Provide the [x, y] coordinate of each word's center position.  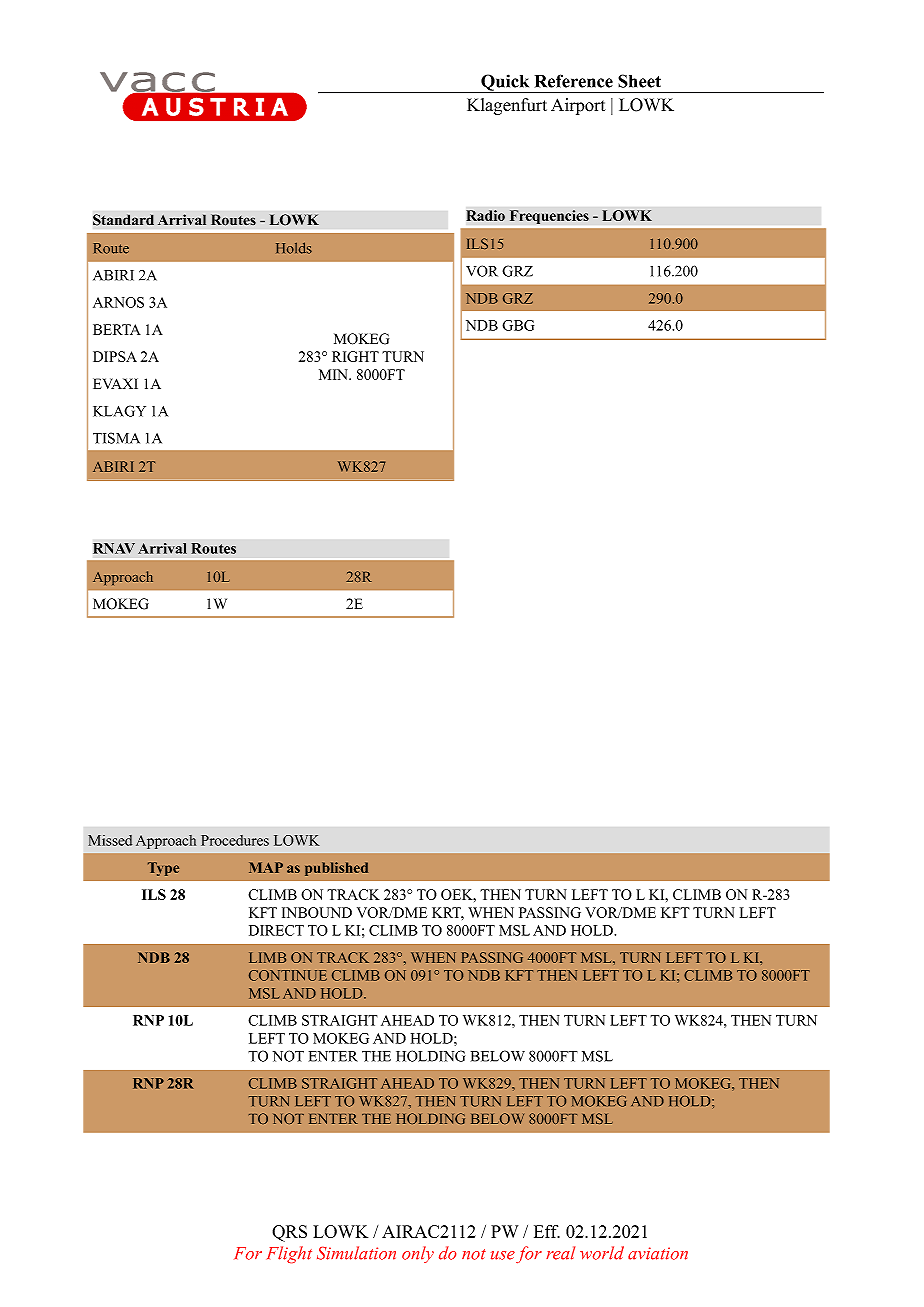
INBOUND [317, 912]
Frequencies [549, 217]
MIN [335, 374]
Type [163, 869]
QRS [289, 1233]
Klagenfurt [507, 106]
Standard [123, 220]
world [602, 1253]
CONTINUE [288, 975]
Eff [547, 1231]
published [336, 869]
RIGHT [355, 356]
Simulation [356, 1253]
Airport [578, 106]
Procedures [235, 840]
